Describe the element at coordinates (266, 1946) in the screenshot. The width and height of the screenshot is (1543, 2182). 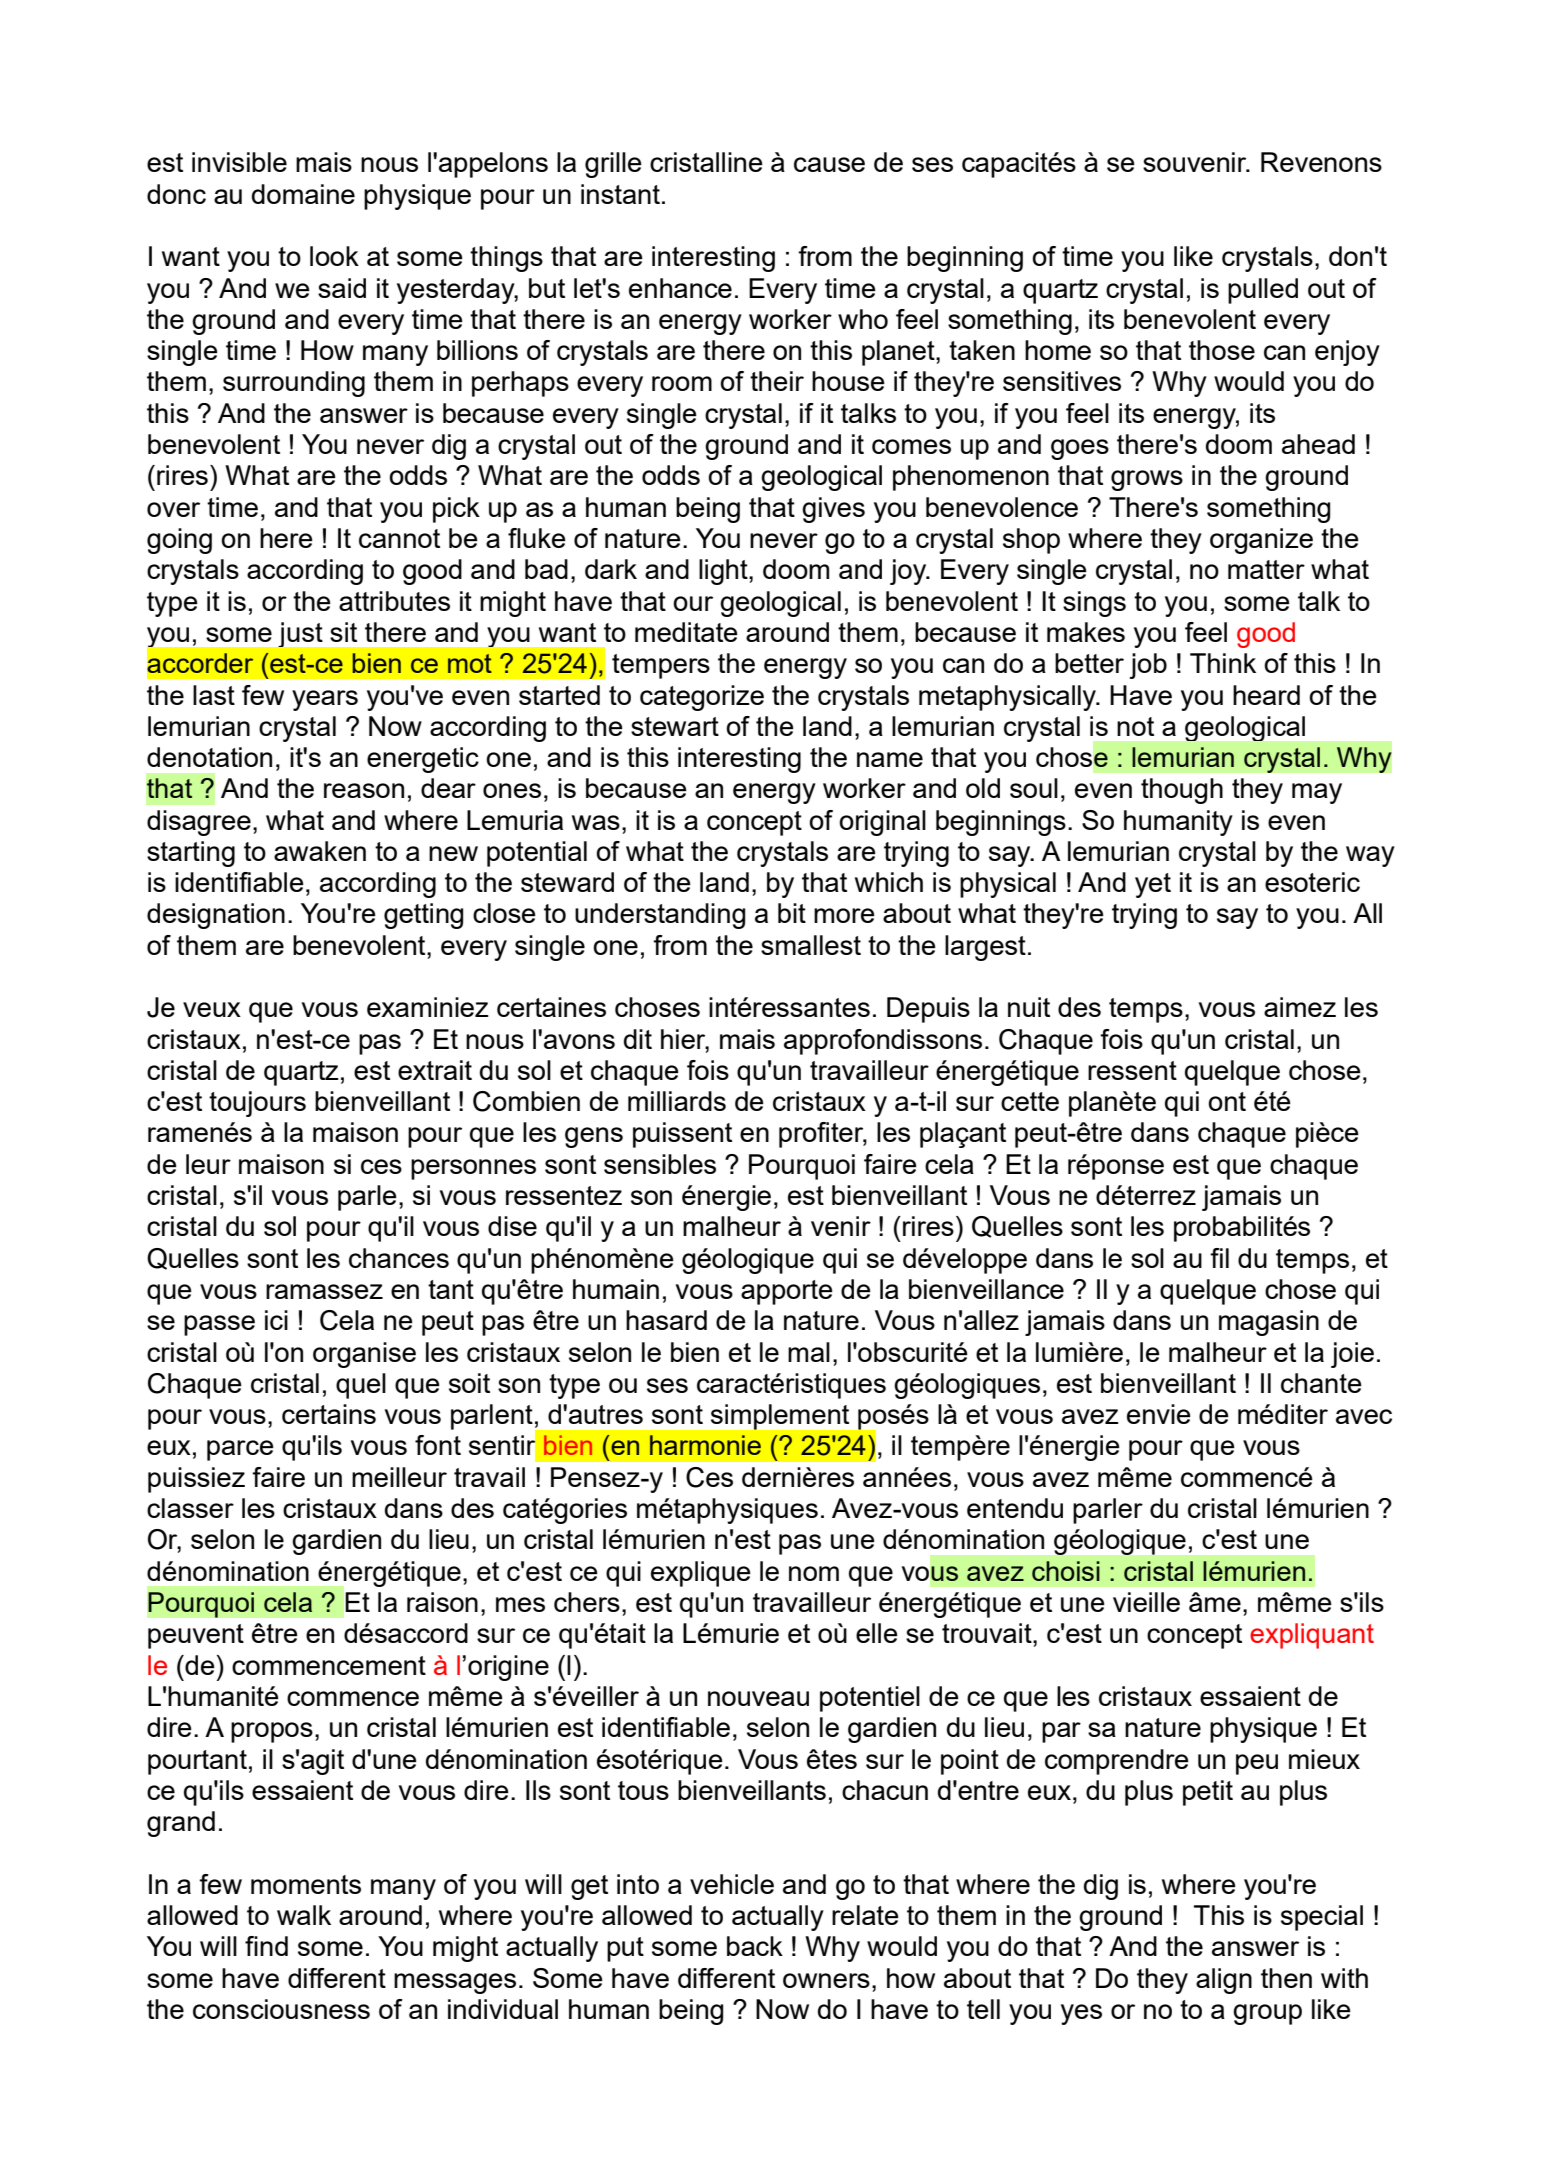
I see `find` at that location.
